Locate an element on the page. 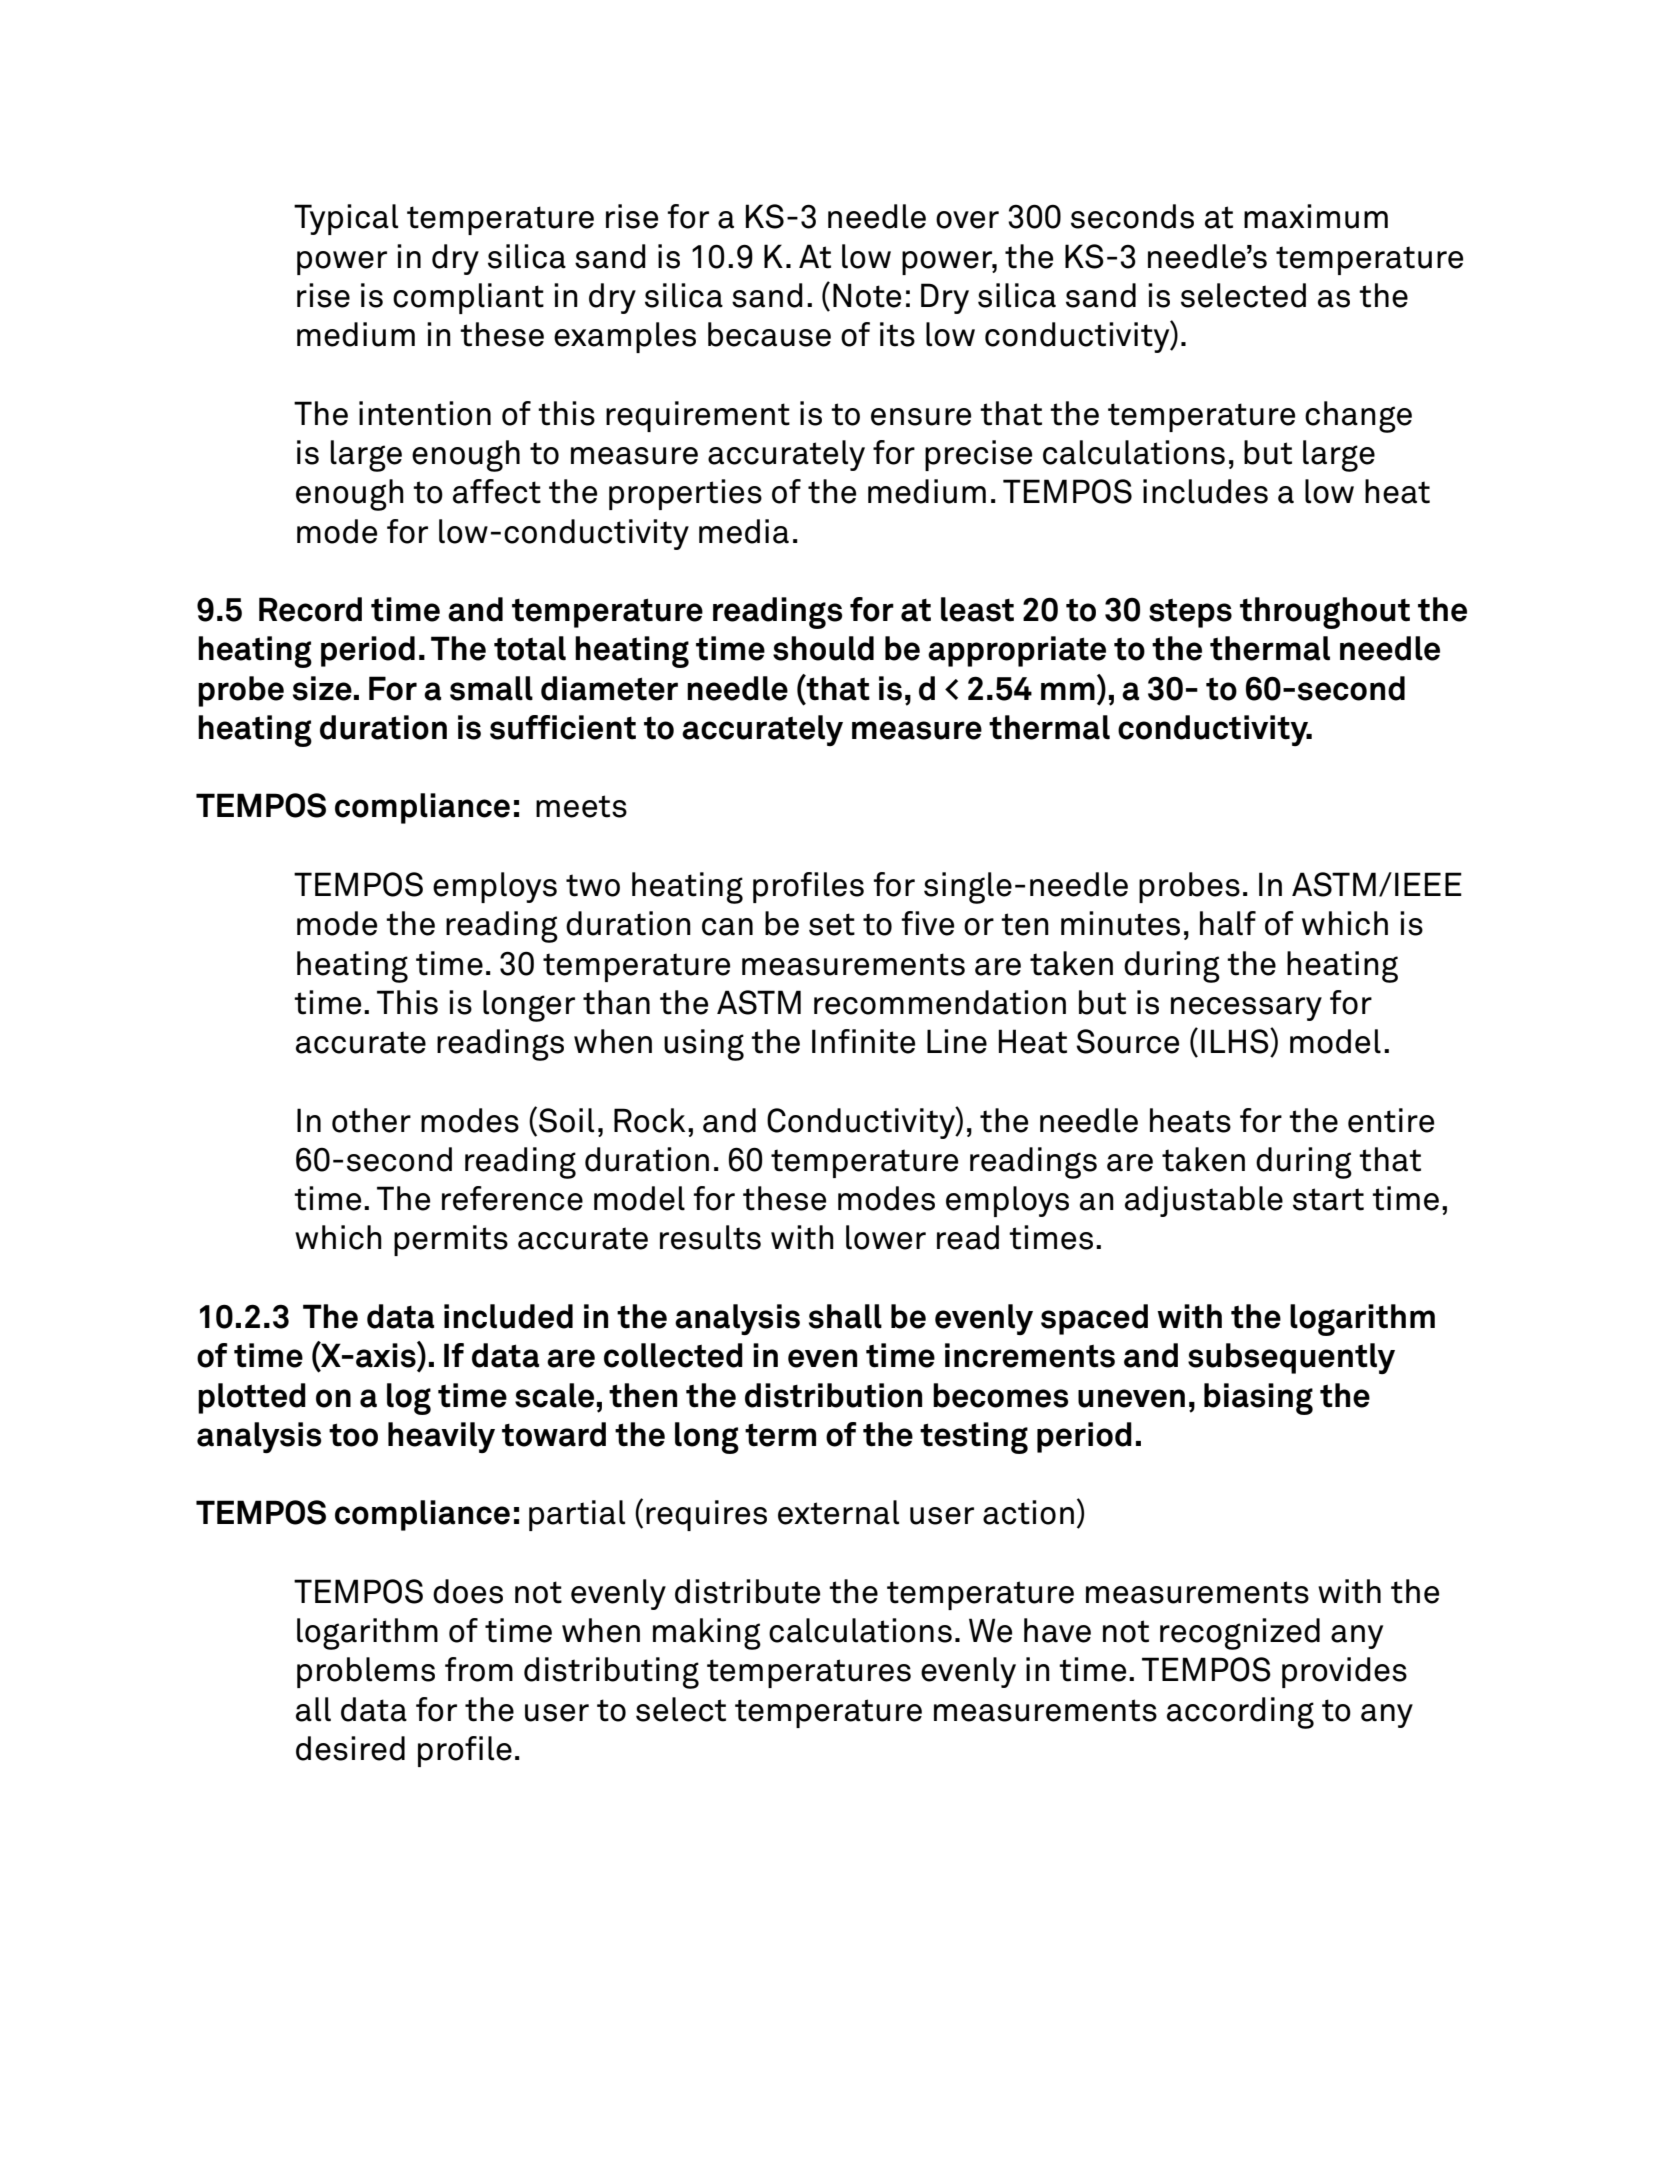  problems is located at coordinates (366, 1672).
